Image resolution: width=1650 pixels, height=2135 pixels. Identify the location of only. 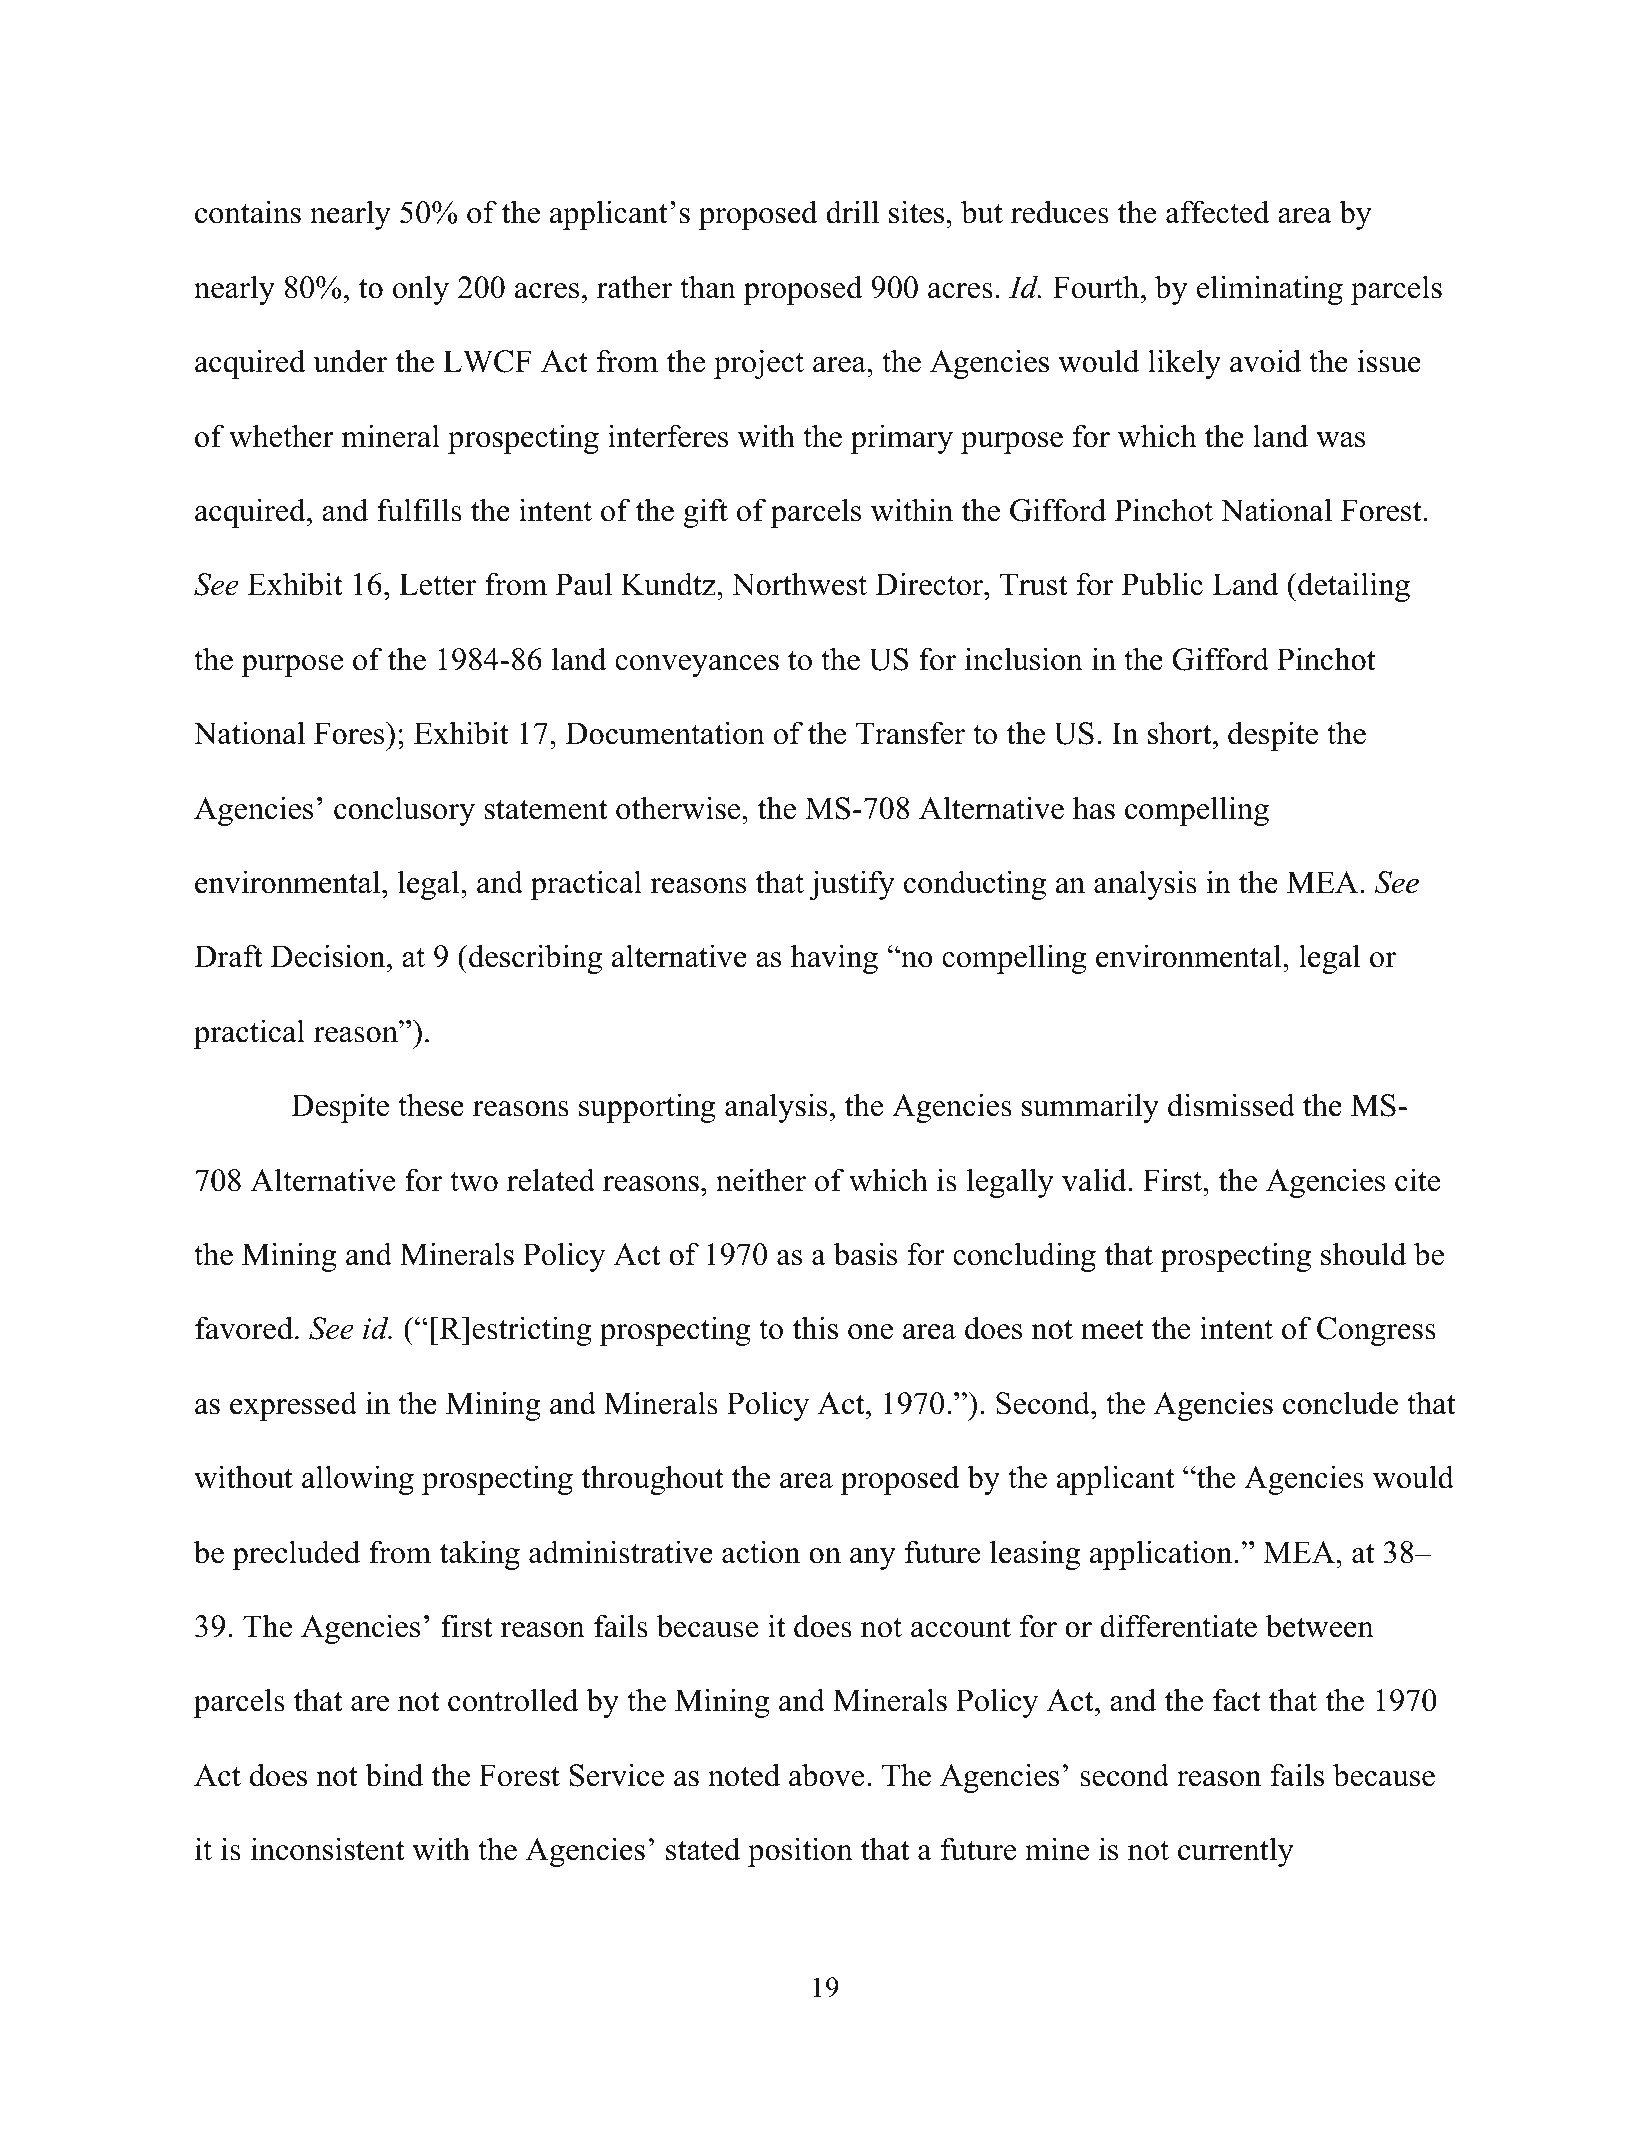
(421, 290).
